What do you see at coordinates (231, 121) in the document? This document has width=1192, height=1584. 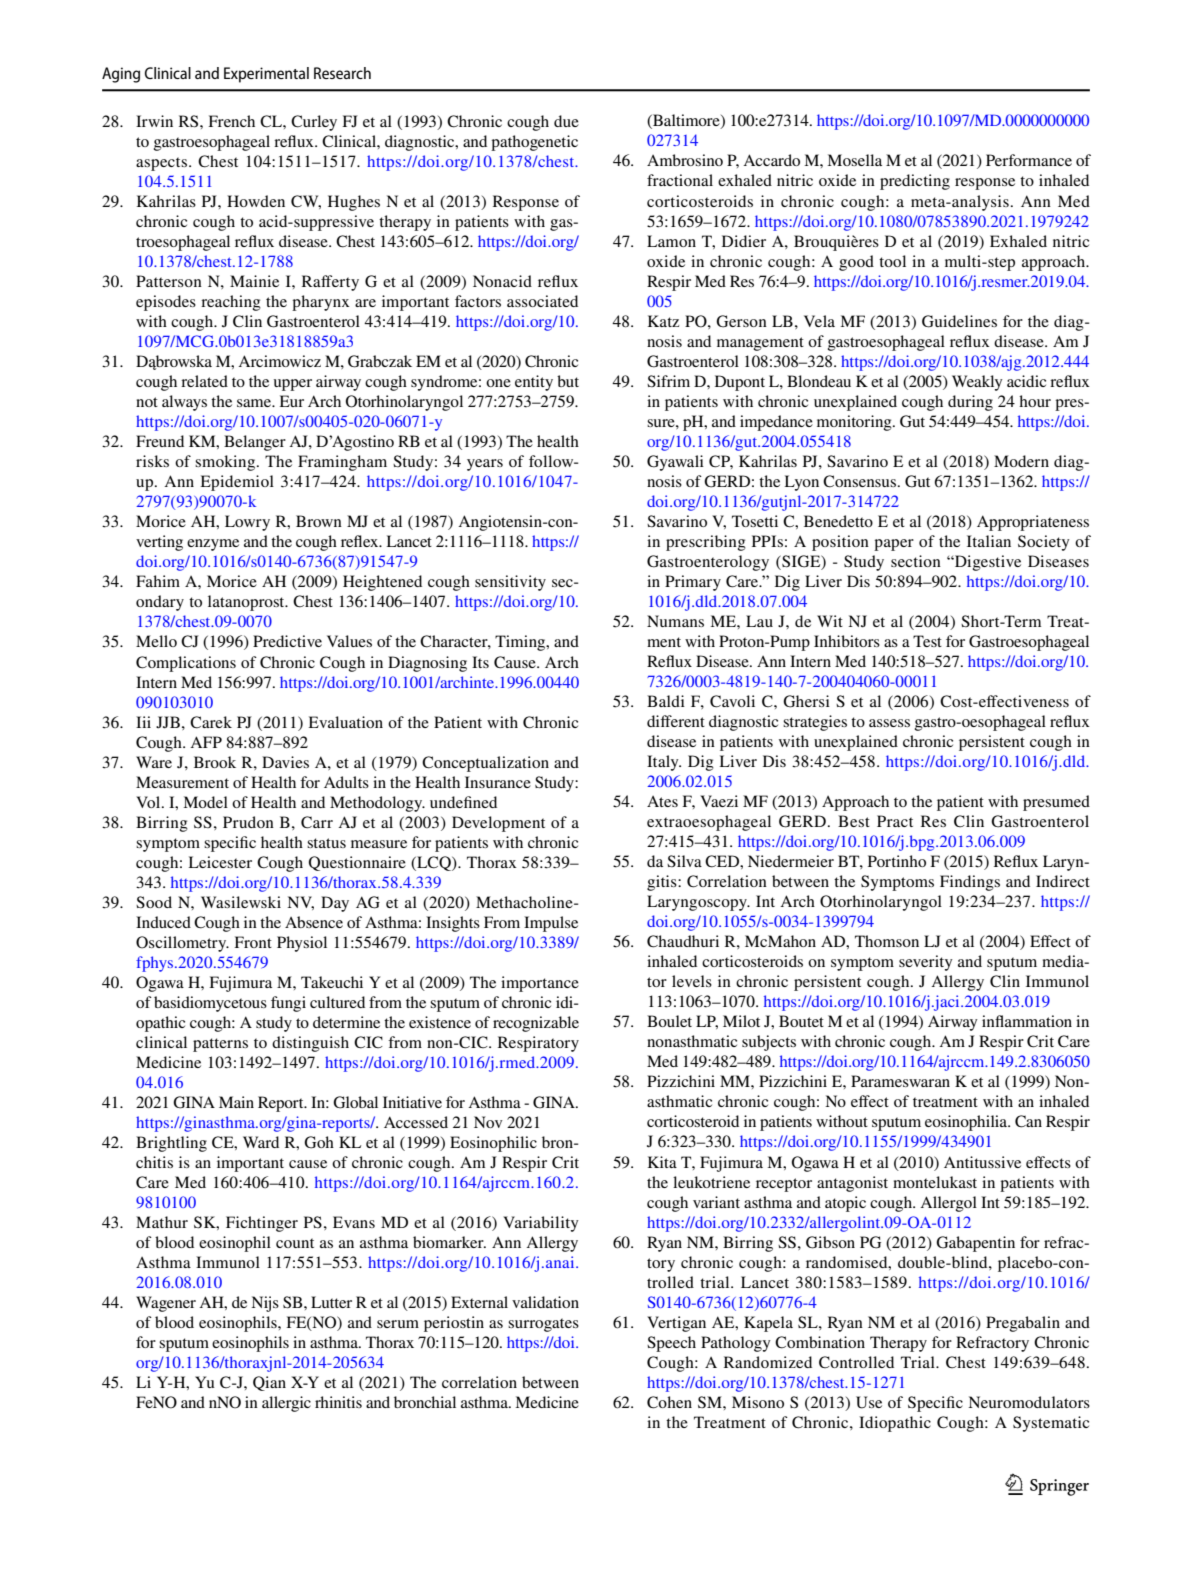 I see `French` at bounding box center [231, 121].
